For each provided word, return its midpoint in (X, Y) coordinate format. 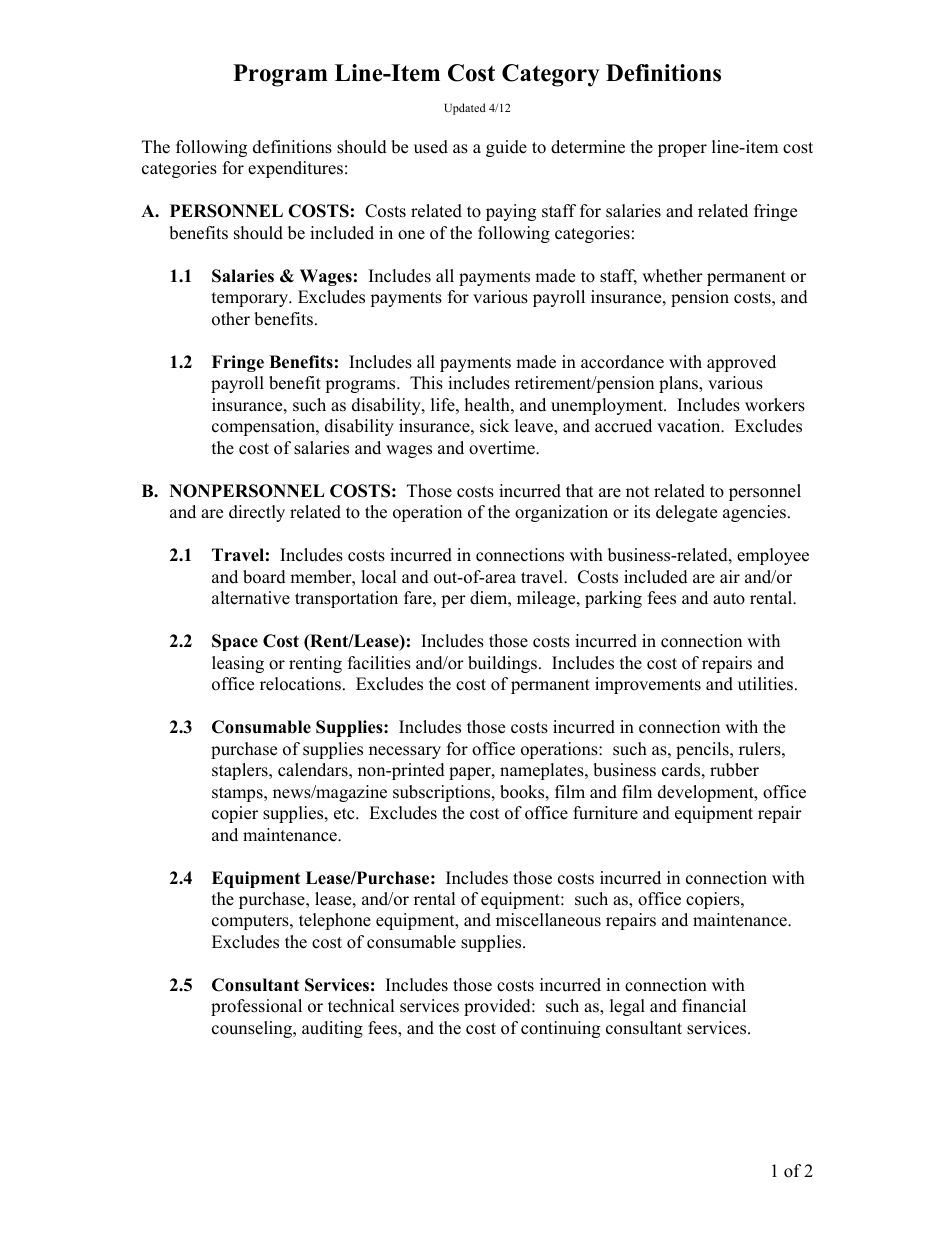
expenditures (295, 169)
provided (498, 1007)
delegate (686, 513)
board (264, 577)
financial (714, 1006)
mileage (547, 599)
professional (256, 1007)
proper (682, 150)
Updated (465, 109)
